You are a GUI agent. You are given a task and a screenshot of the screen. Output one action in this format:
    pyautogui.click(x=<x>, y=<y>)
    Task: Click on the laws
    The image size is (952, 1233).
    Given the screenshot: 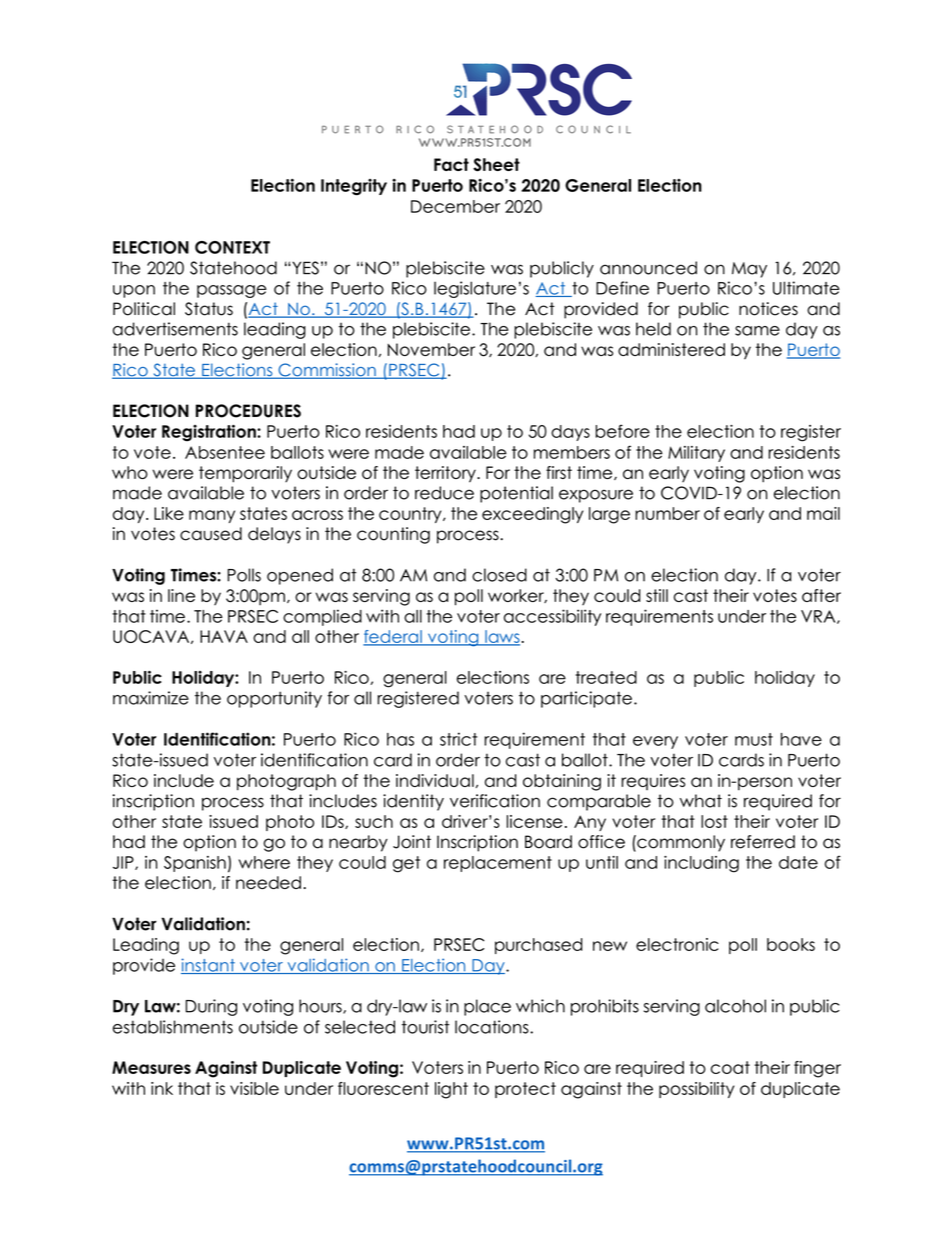 What is the action you would take?
    pyautogui.click(x=502, y=637)
